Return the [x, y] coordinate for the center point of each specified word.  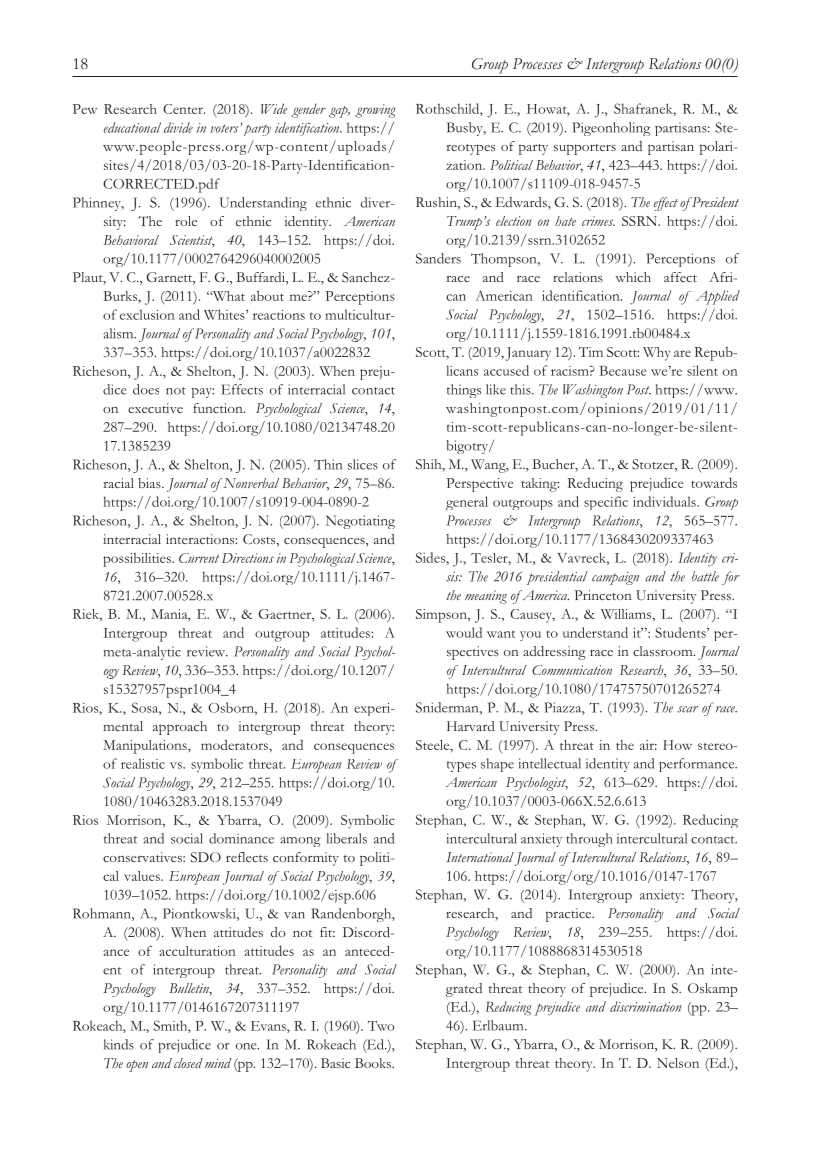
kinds [119, 1044]
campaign [615, 578]
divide [178, 127]
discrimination [646, 1006]
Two [381, 1026]
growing [375, 111]
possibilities [138, 560]
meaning [486, 597]
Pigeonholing [611, 129]
